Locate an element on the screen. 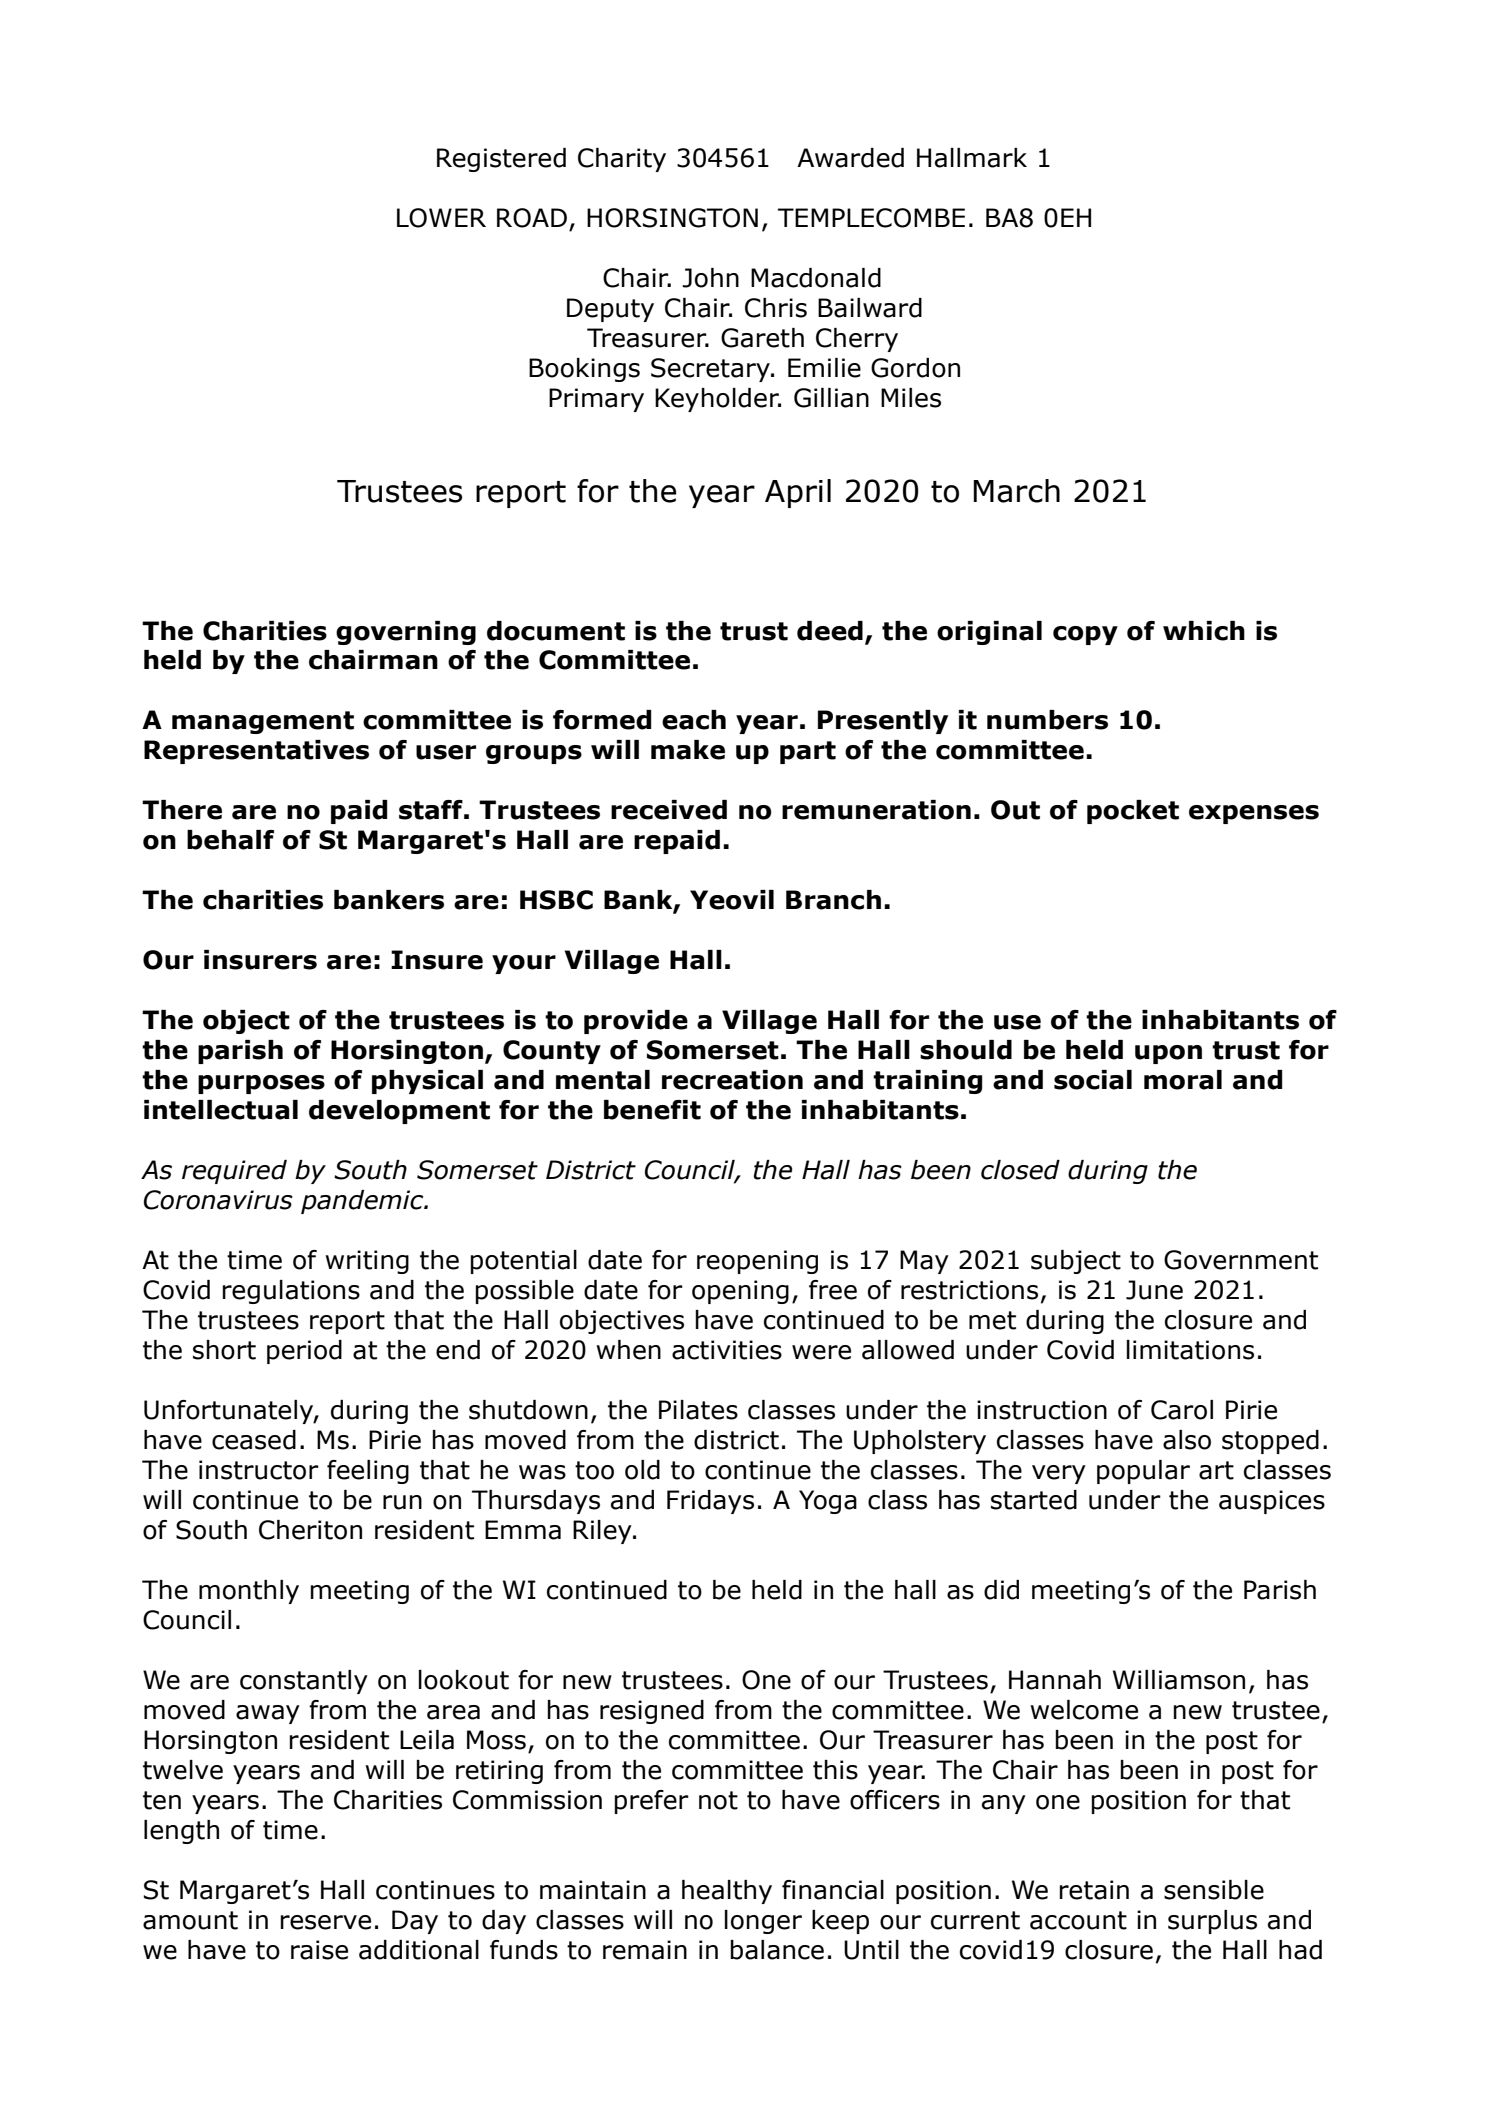 Image resolution: width=1488 pixels, height=2104 pixels. reserve is located at coordinates (325, 1922).
